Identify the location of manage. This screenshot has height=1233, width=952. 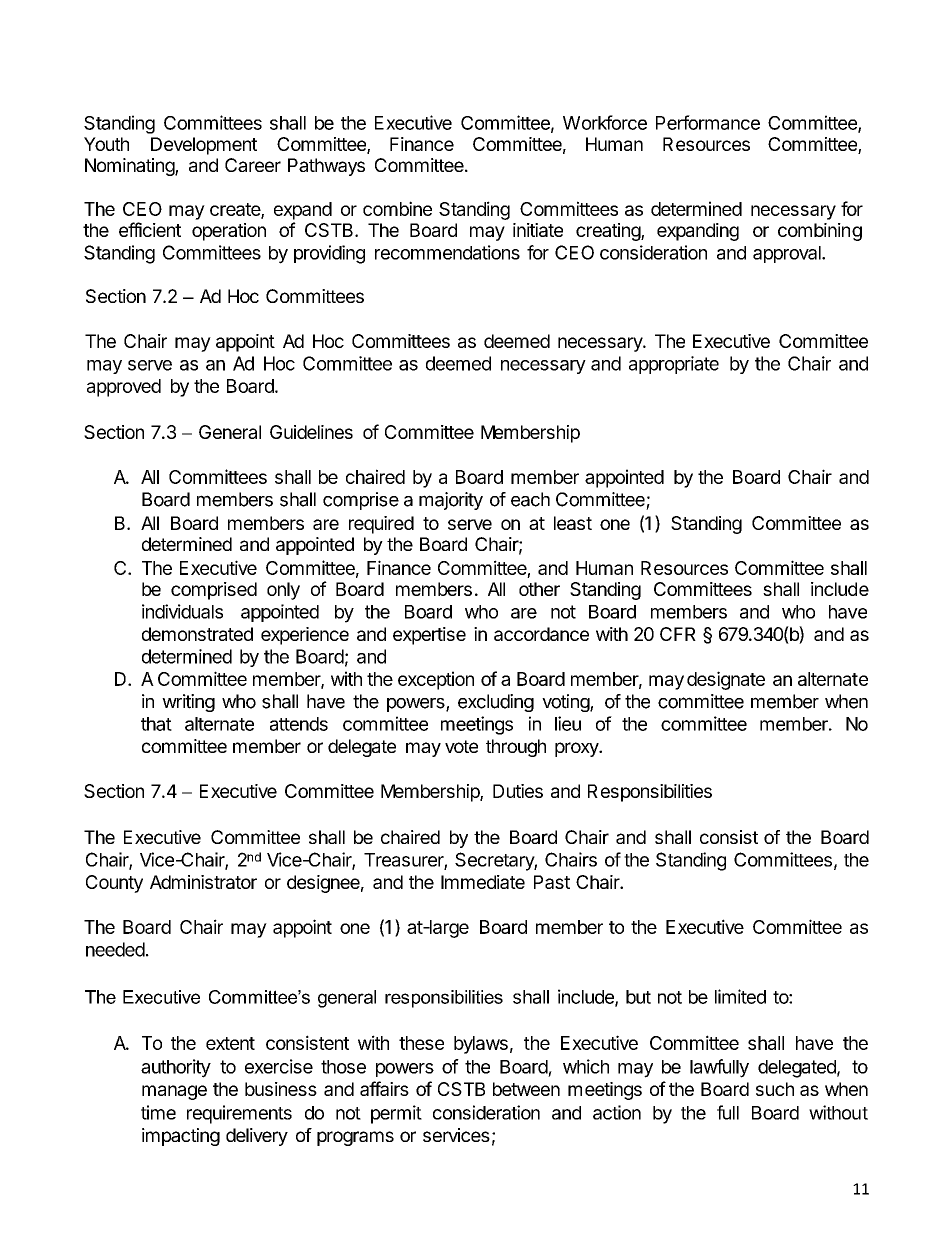
(174, 1092).
